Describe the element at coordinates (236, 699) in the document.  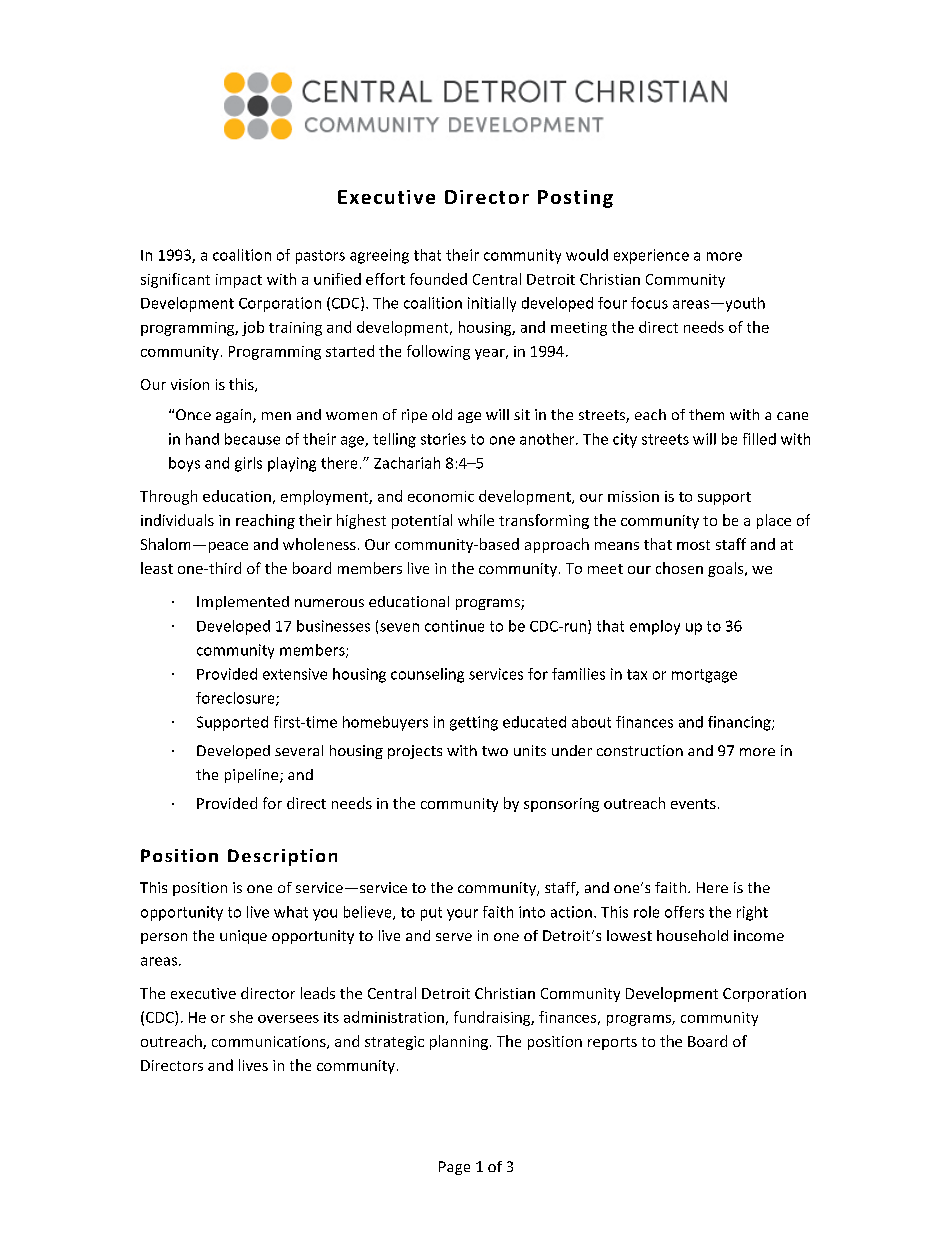
I see `foreclosure` at that location.
